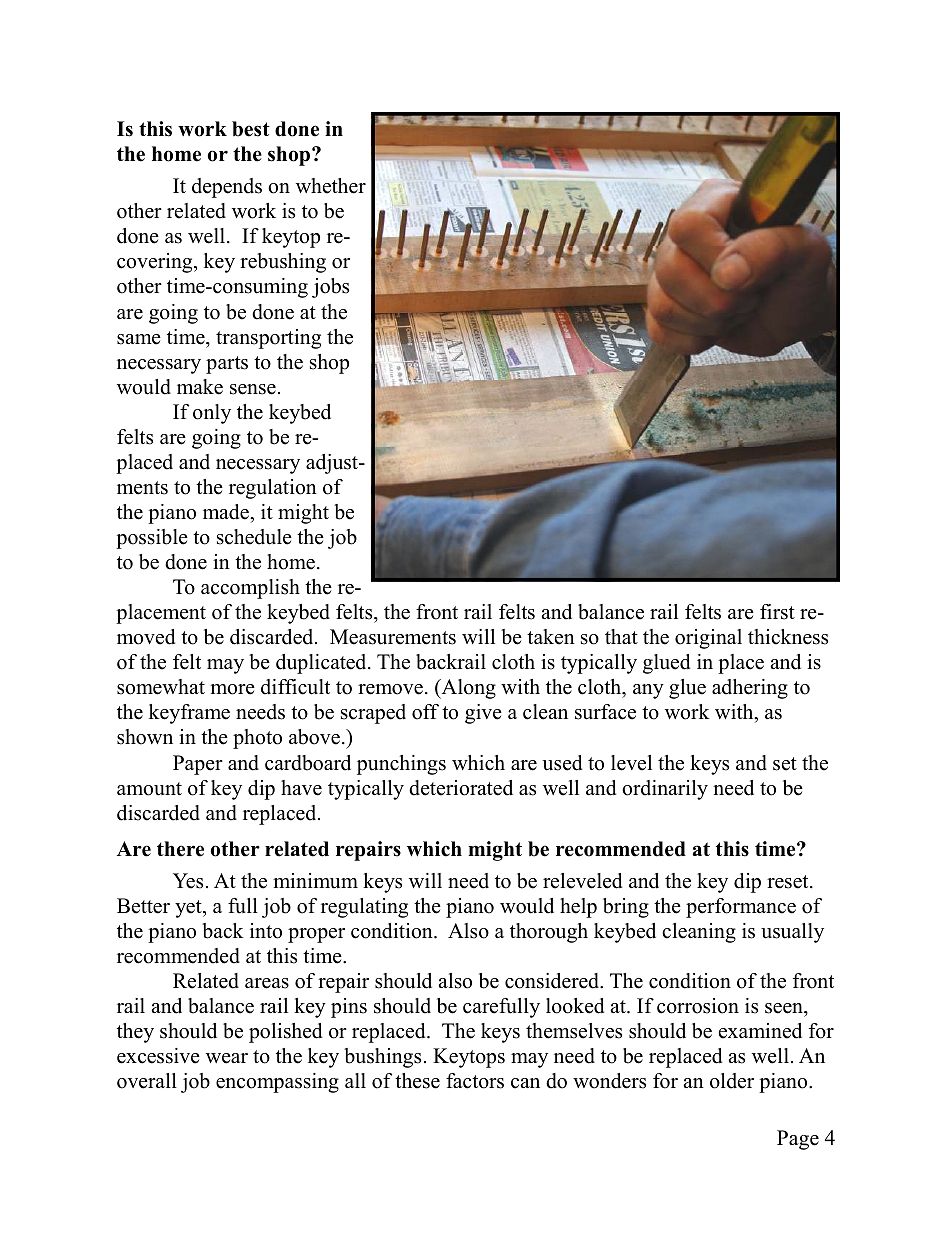 The width and height of the screenshot is (952, 1233). Describe the element at coordinates (741, 908) in the screenshot. I see `performance` at that location.
